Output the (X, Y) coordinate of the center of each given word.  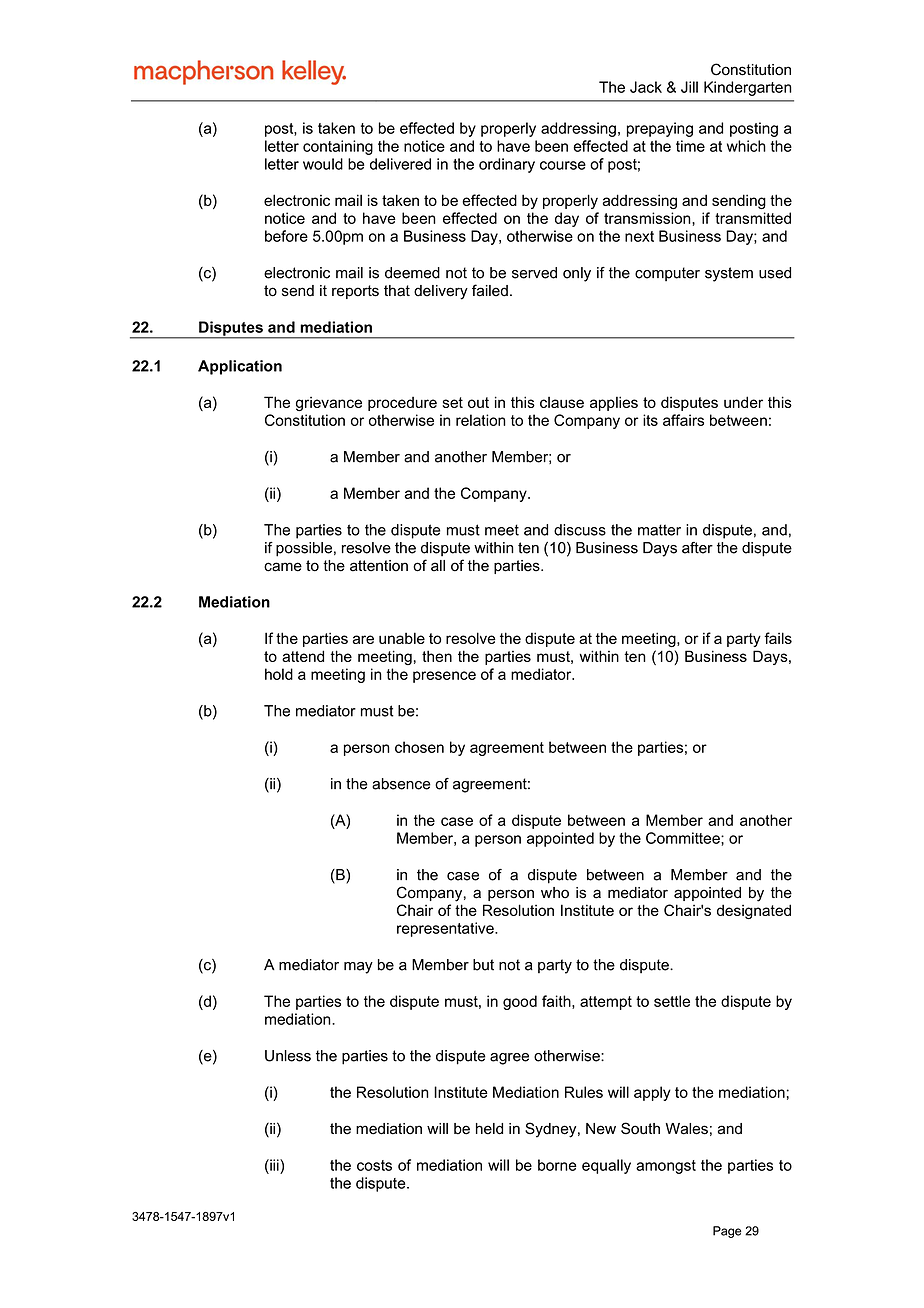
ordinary (507, 165)
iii (274, 1165)
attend (303, 656)
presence (444, 677)
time (690, 146)
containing (338, 147)
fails (778, 638)
